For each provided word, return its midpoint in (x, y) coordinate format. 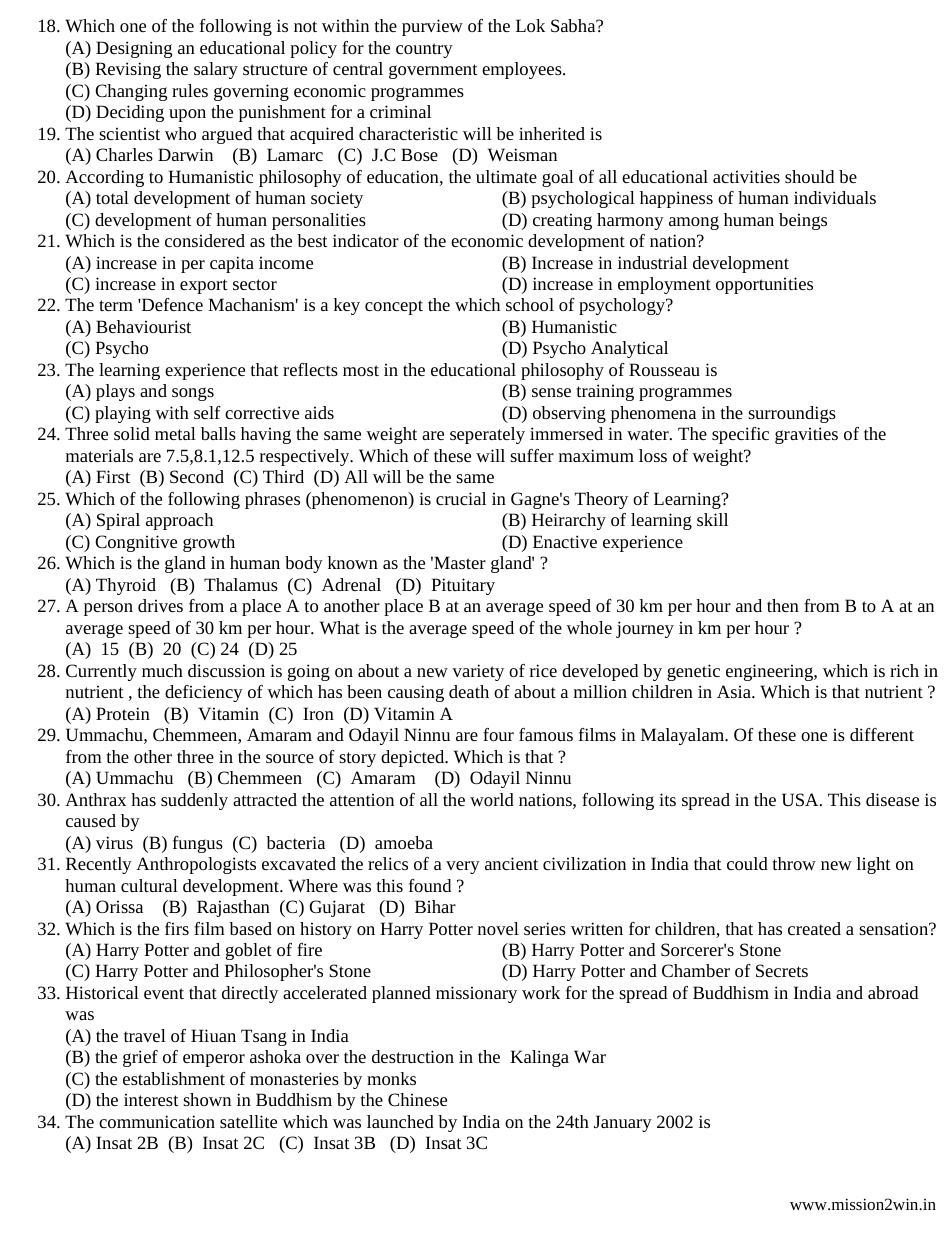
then (783, 605)
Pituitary (463, 586)
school (530, 304)
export (204, 286)
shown (207, 1099)
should (809, 176)
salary (216, 70)
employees (523, 70)
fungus (198, 844)
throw (794, 863)
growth (209, 543)
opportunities (764, 285)
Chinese (417, 1099)
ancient (511, 863)
